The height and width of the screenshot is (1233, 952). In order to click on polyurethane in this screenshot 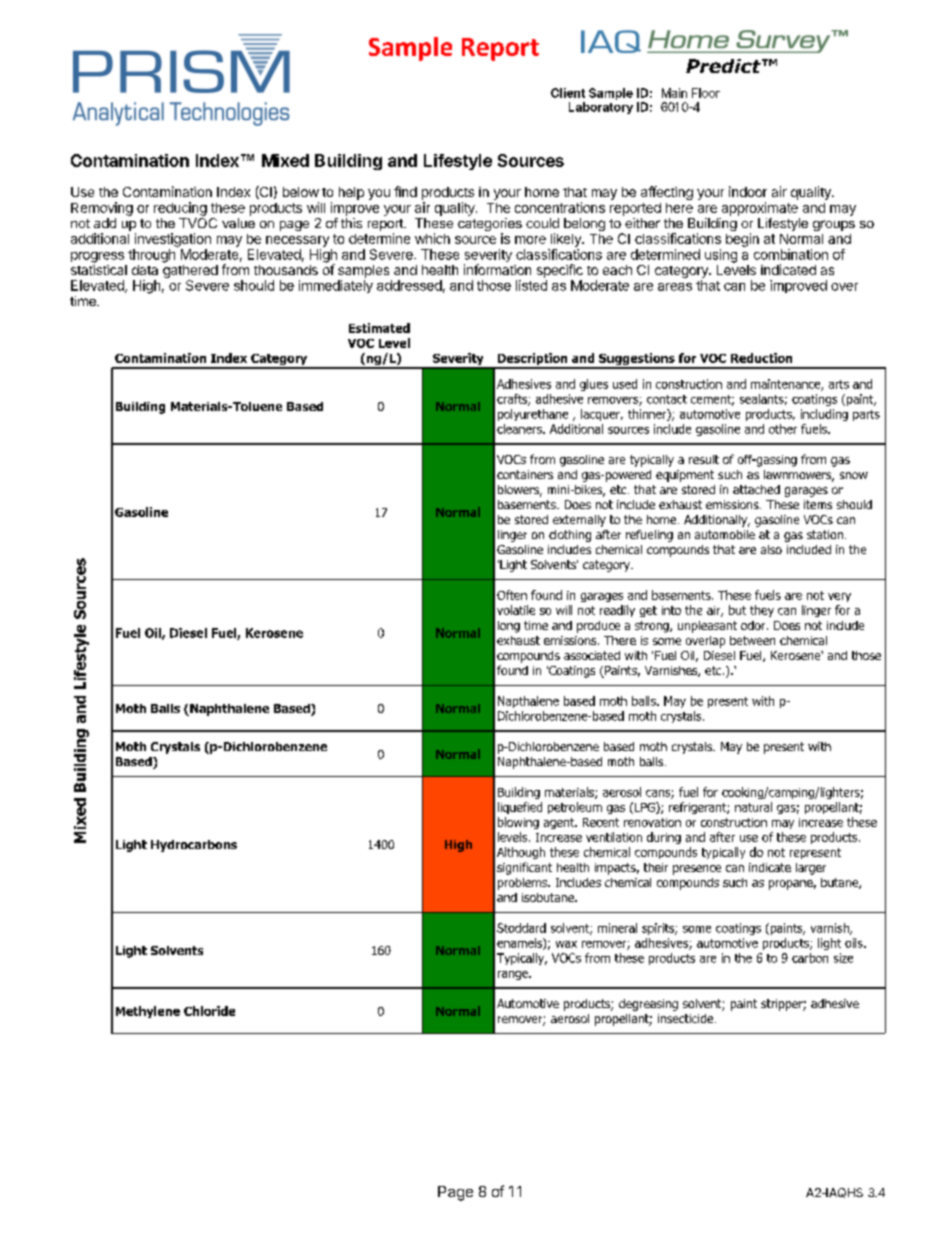, I will do `click(533, 415)`.
